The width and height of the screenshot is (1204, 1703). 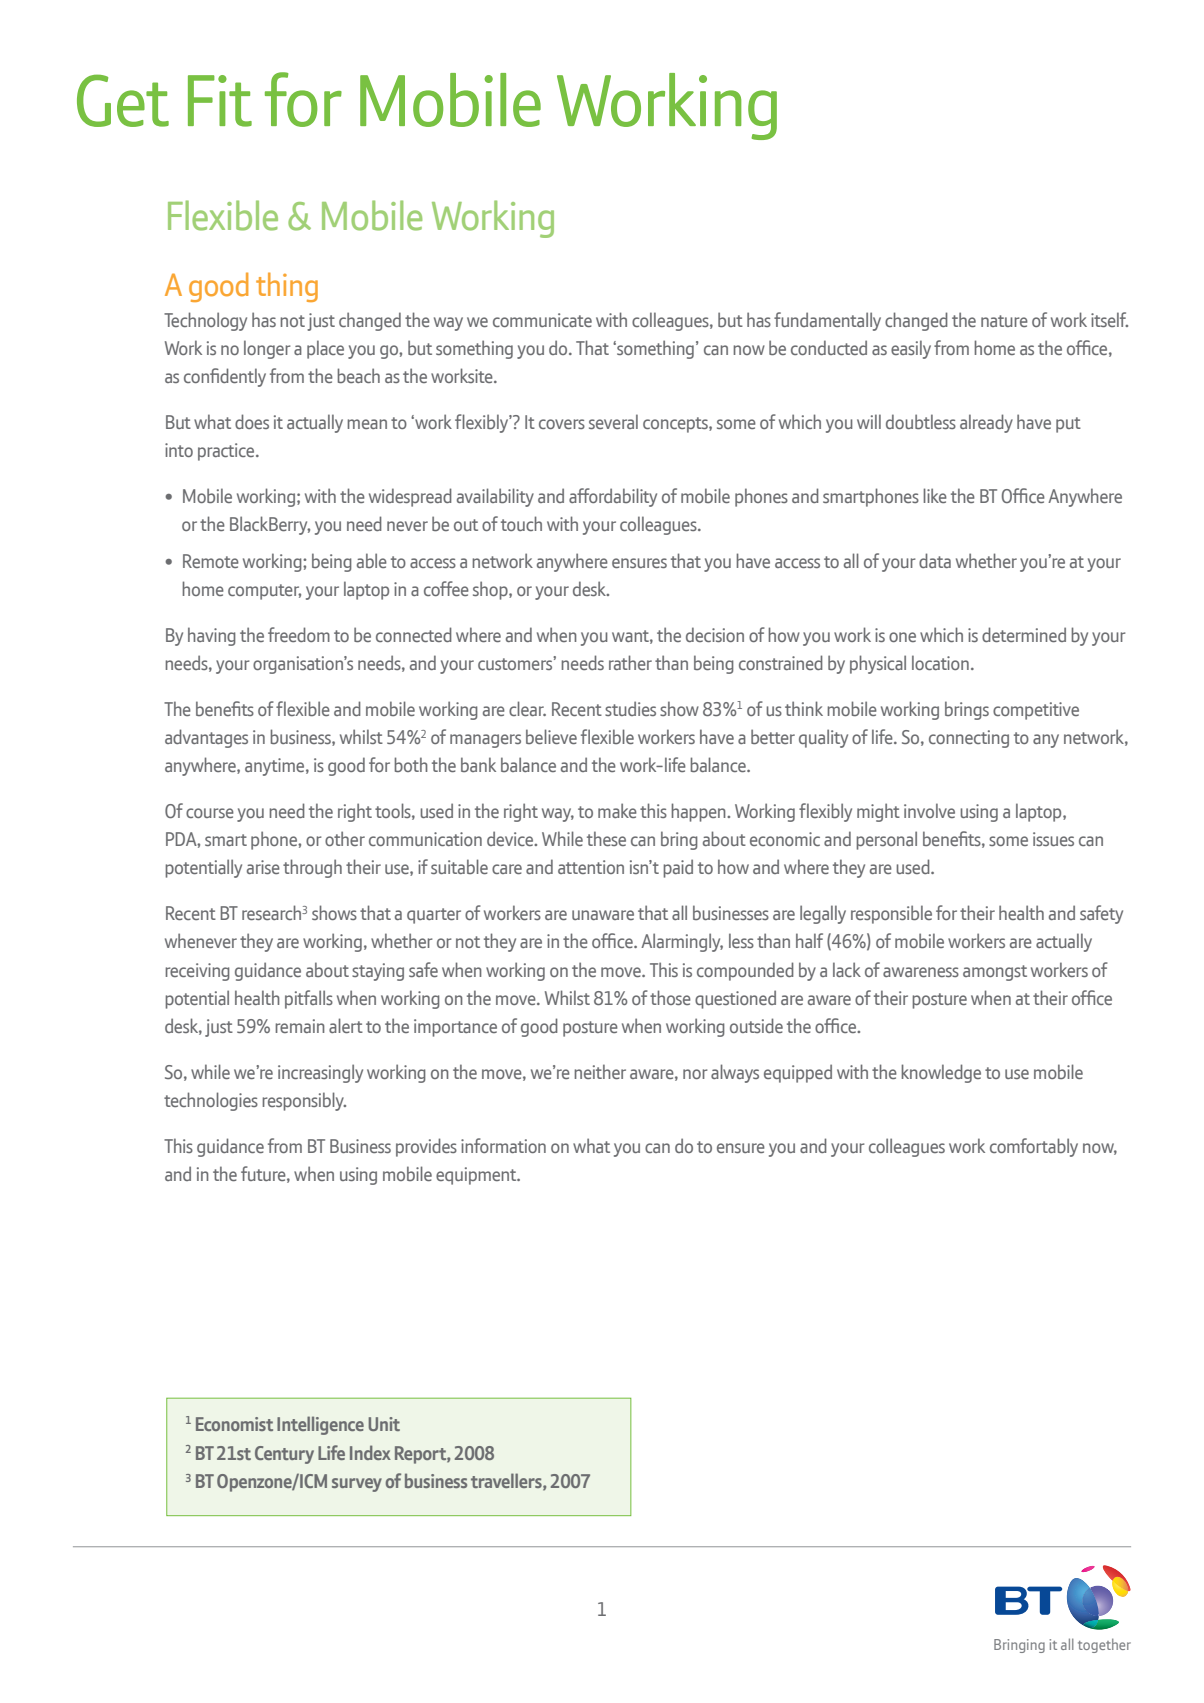 I want to click on paid, so click(x=678, y=868).
